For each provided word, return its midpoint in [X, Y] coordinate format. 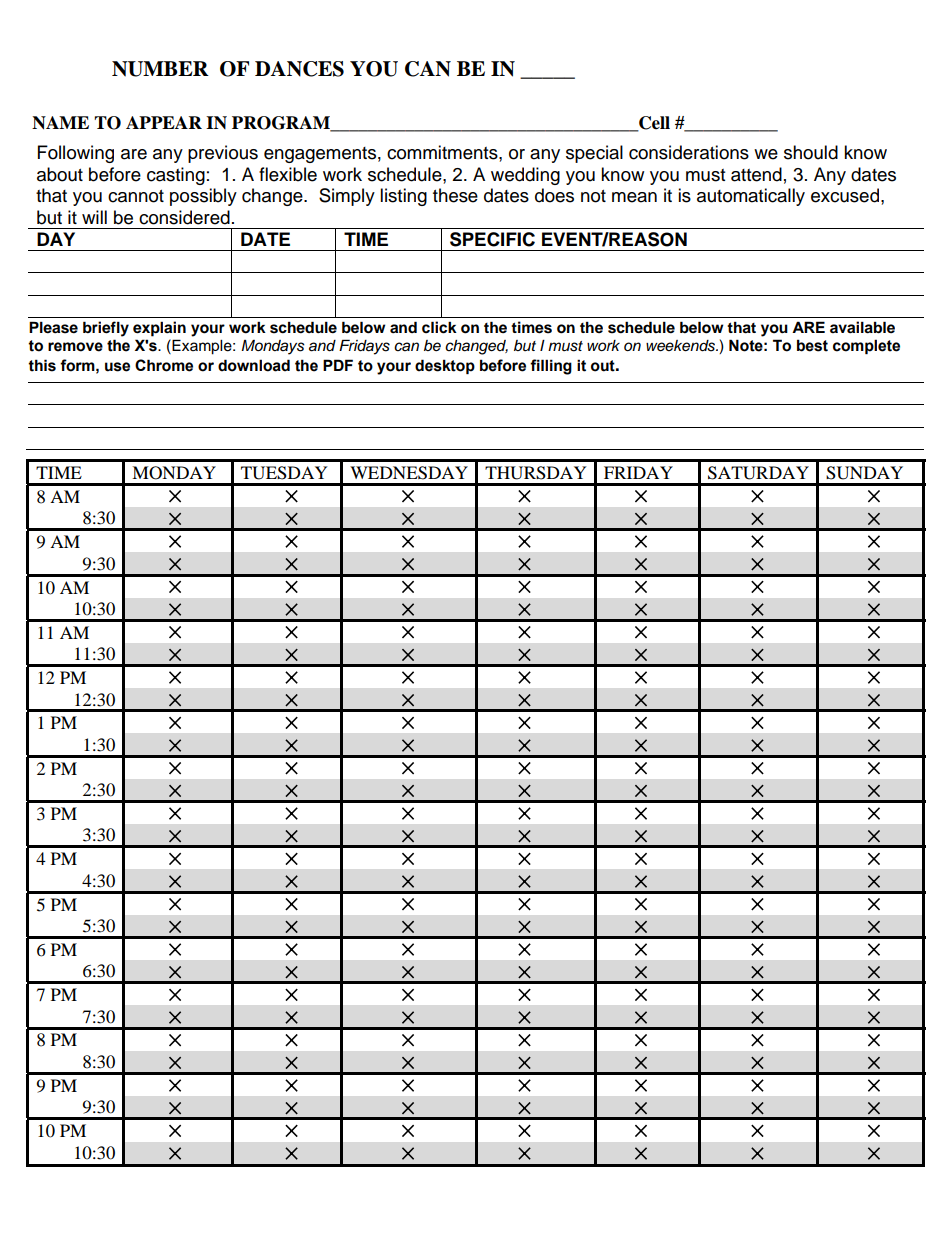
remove [75, 347]
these [455, 195]
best [812, 345]
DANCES [299, 69]
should [811, 152]
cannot [136, 196]
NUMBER [160, 69]
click [439, 327]
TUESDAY [284, 473]
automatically [751, 197]
